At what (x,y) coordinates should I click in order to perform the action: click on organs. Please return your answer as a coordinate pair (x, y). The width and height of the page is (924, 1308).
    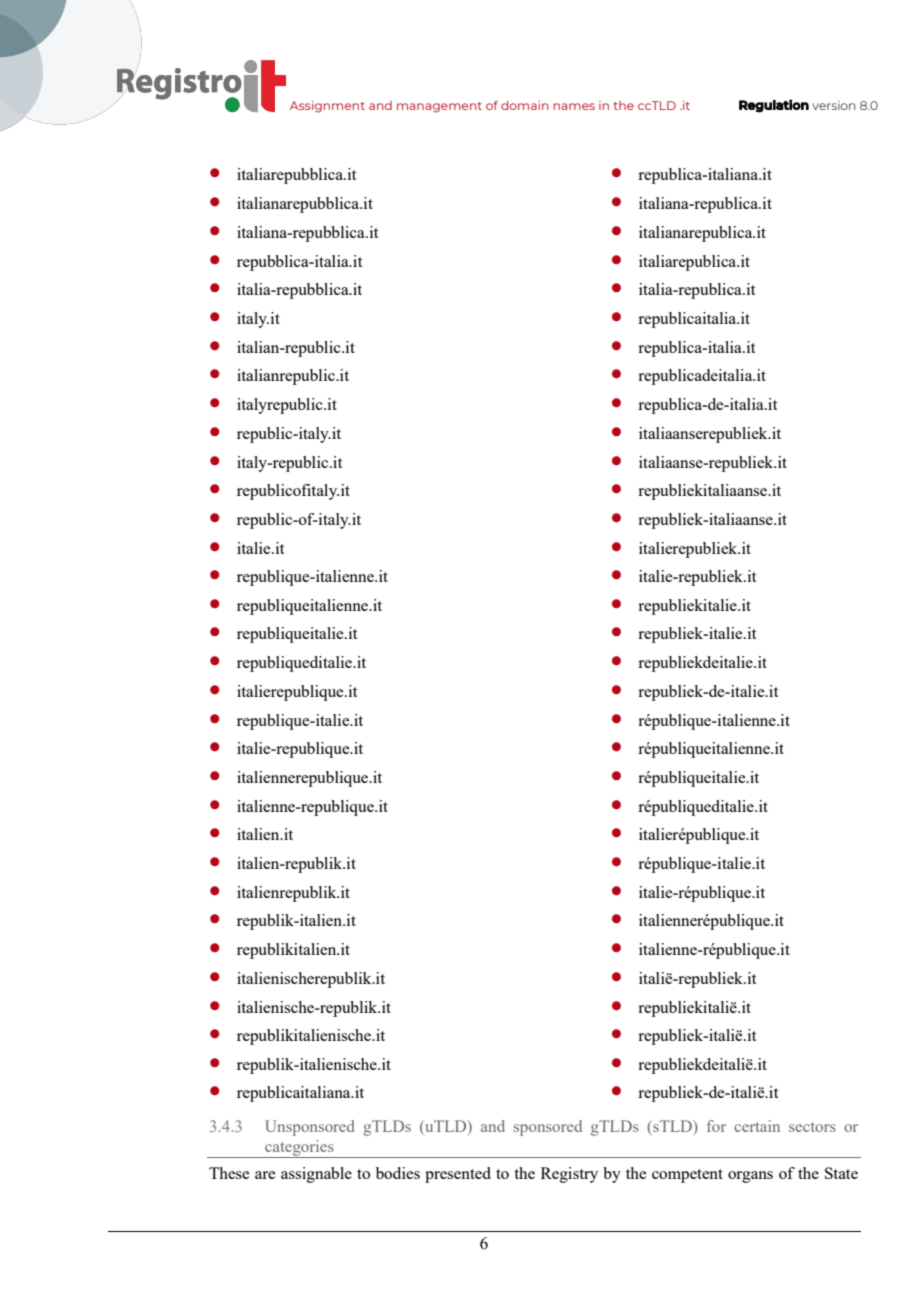
    Looking at the image, I should click on (750, 1177).
